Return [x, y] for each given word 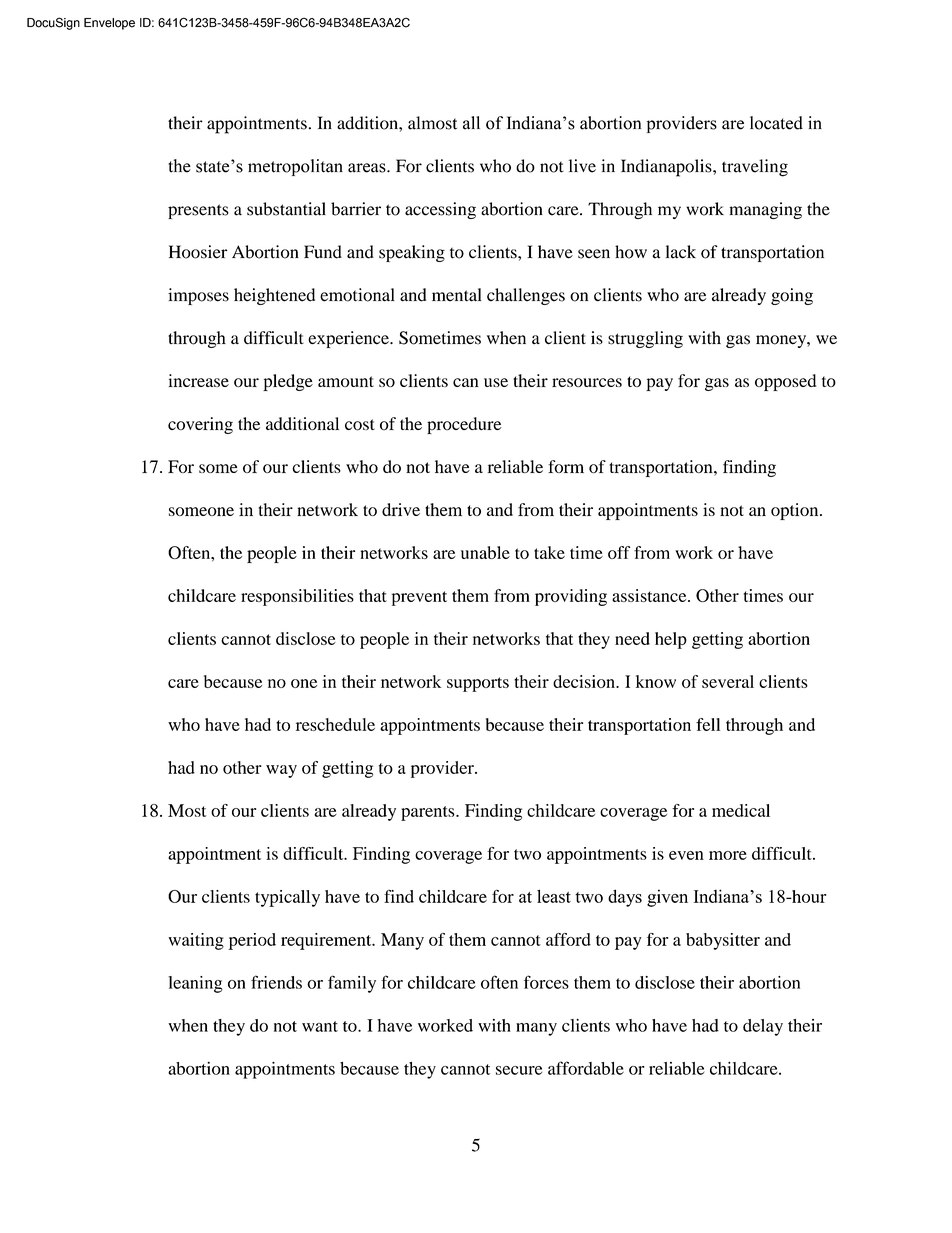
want [320, 1026]
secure [519, 1070]
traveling [755, 168]
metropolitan [295, 167]
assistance [650, 595]
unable [485, 552]
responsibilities [297, 597]
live [582, 166]
